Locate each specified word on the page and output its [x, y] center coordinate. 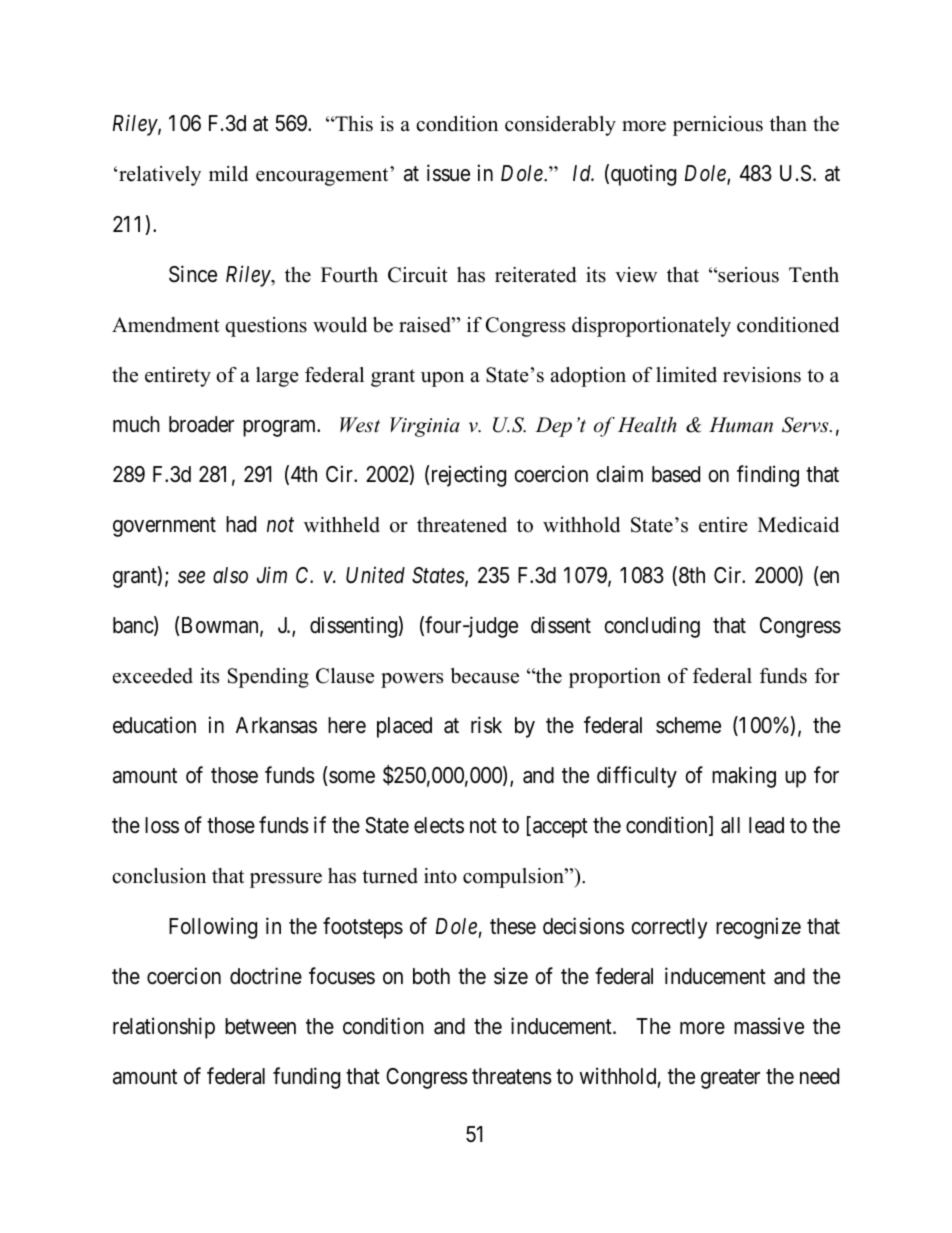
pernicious [718, 126]
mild [228, 174]
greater [730, 1079]
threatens [512, 1076]
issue [448, 173]
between [260, 1026]
